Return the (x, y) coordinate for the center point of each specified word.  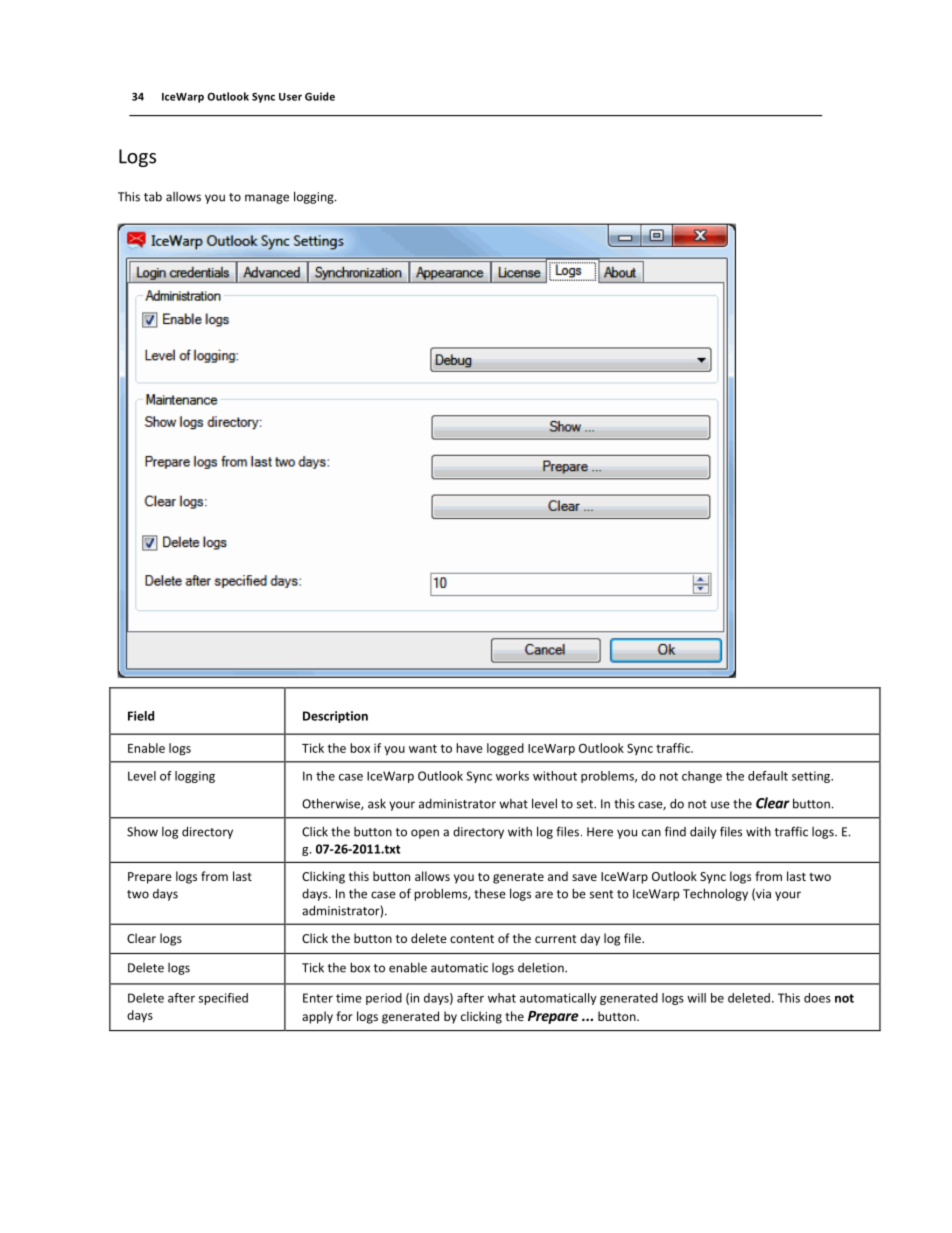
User (290, 97)
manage (267, 199)
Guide (320, 96)
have (469, 748)
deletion (542, 967)
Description (335, 717)
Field (141, 716)
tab (153, 196)
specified (223, 999)
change (702, 777)
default (768, 776)
